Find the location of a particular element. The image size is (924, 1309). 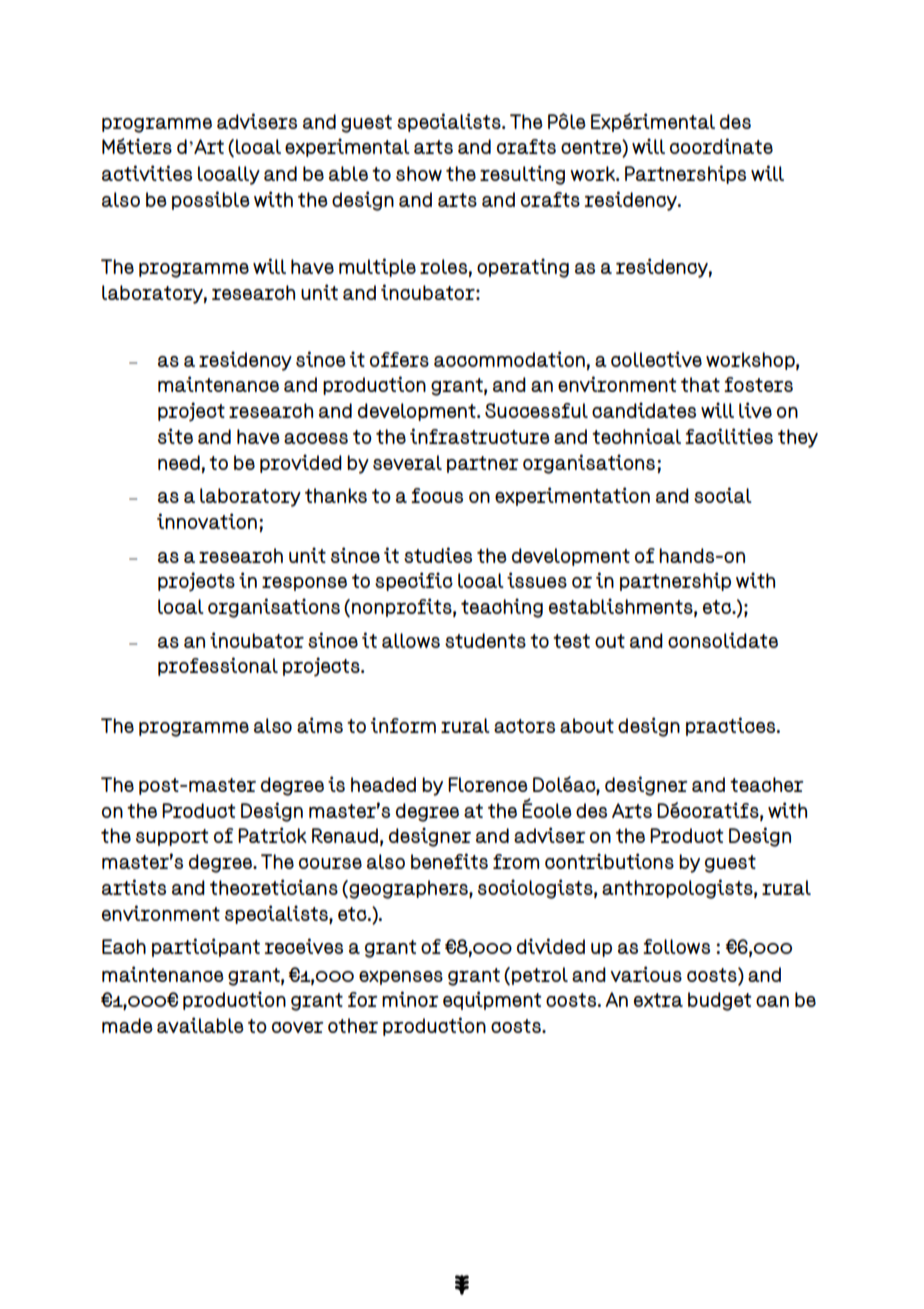

response is located at coordinates (304, 584).
